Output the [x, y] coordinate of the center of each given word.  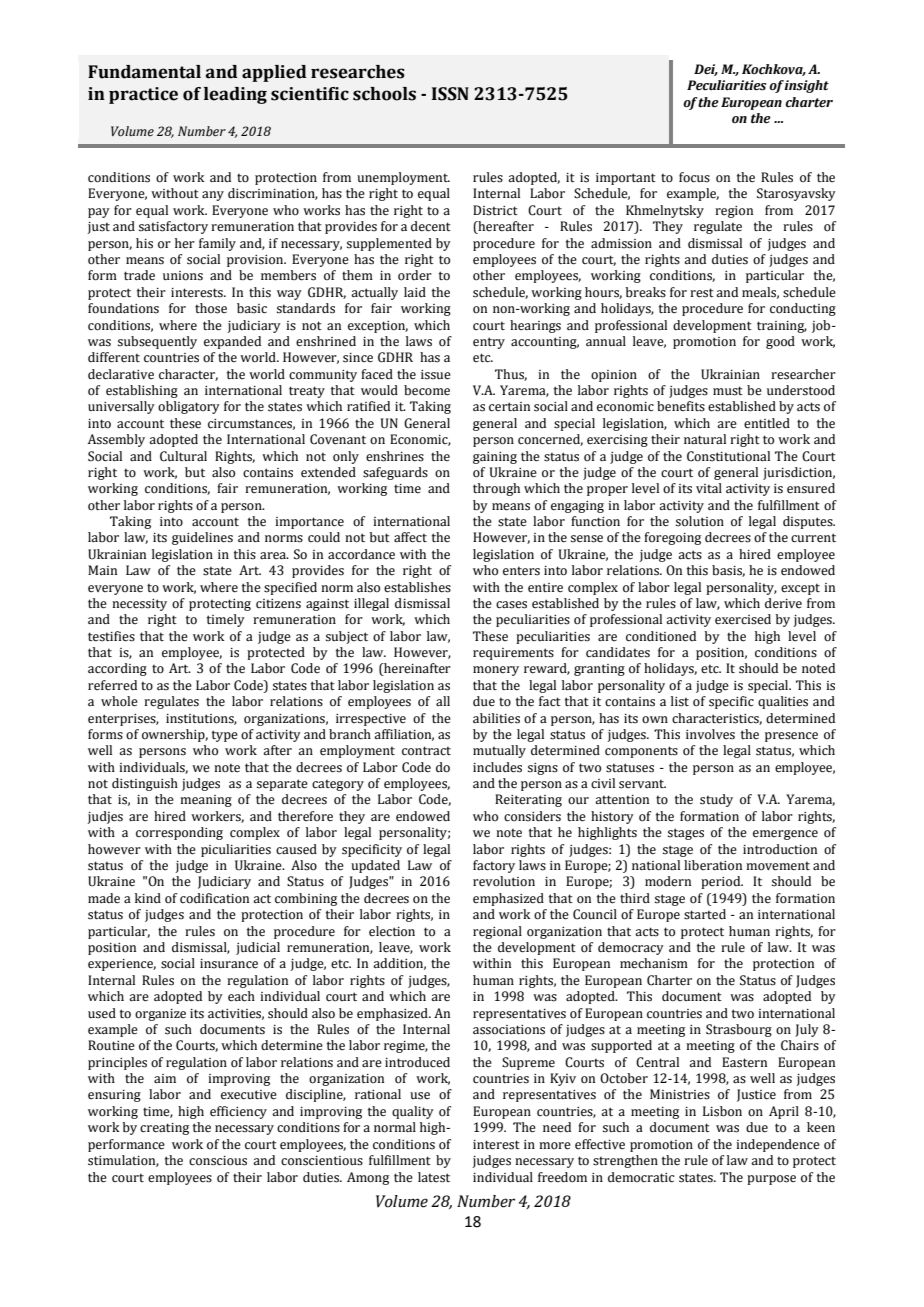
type [225, 736]
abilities [496, 718]
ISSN [450, 94]
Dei [706, 70]
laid [415, 292]
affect [410, 537]
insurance [229, 964]
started [705, 914]
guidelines [202, 538]
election [392, 931]
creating [164, 1129]
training [782, 327]
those [211, 308]
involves [710, 734]
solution [700, 521]
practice [143, 95]
